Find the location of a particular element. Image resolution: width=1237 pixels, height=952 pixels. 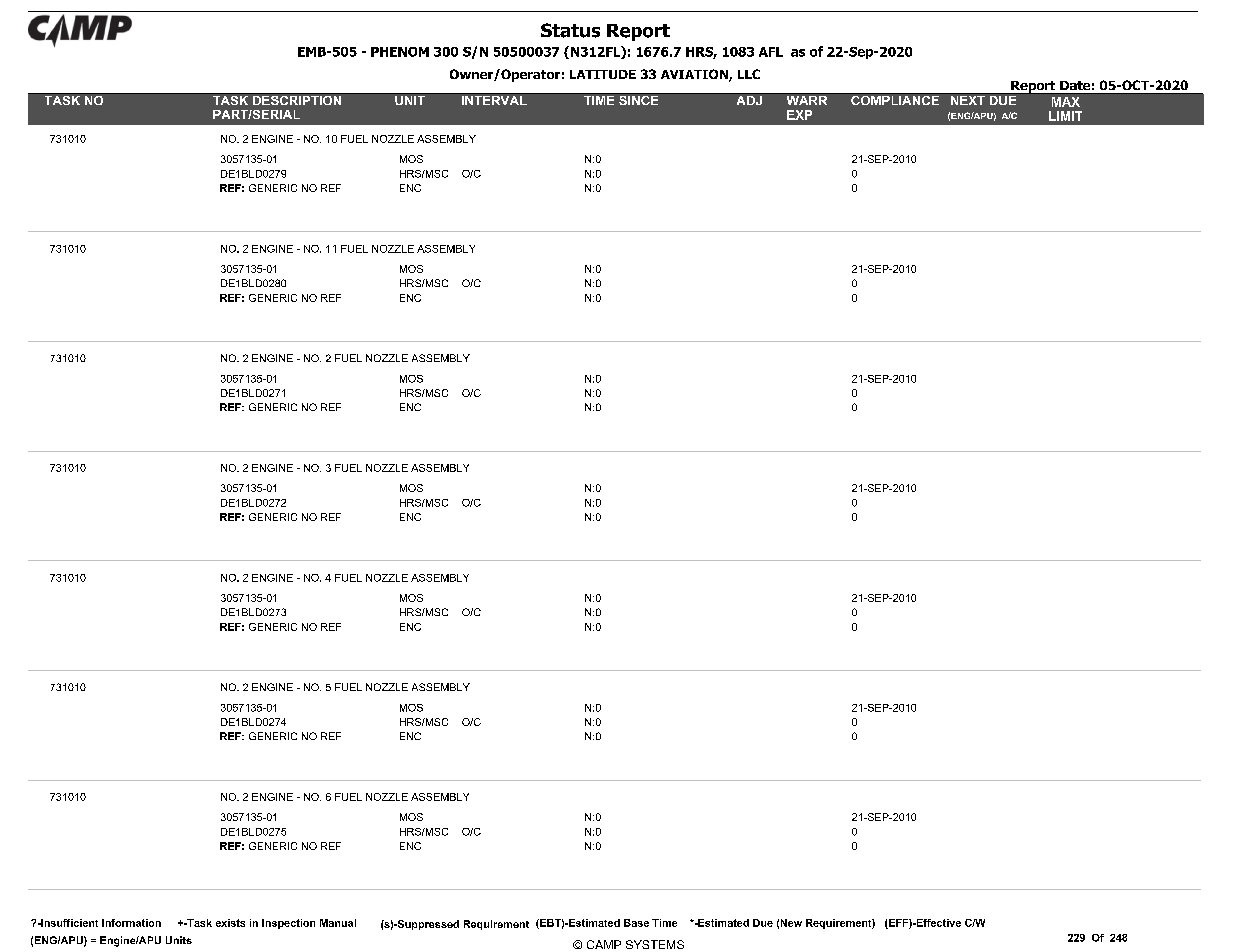

LATITUDE is located at coordinates (603, 74).
